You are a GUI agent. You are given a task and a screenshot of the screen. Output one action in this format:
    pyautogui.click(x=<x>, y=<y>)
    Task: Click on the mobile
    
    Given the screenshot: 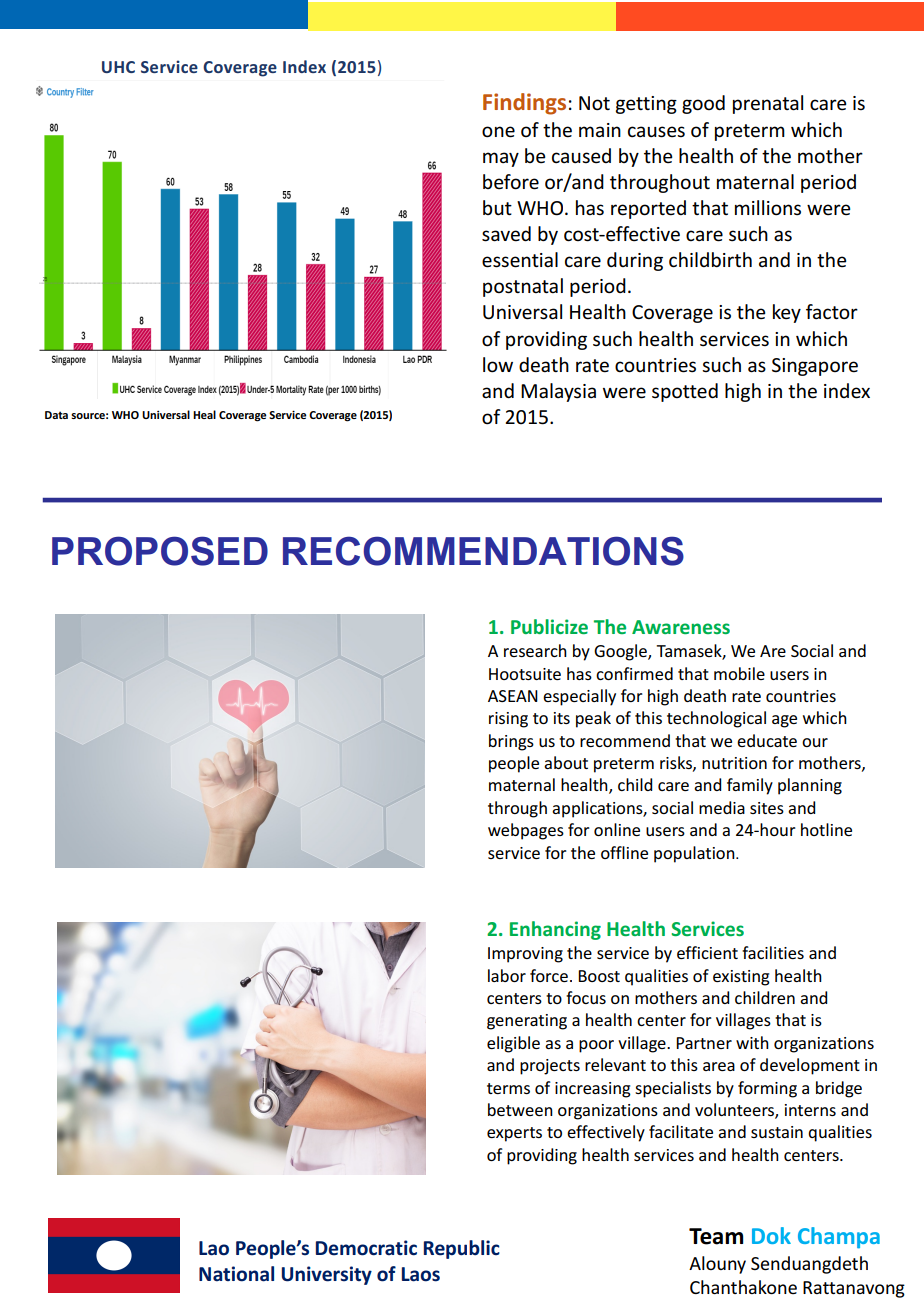 What is the action you would take?
    pyautogui.click(x=739, y=673)
